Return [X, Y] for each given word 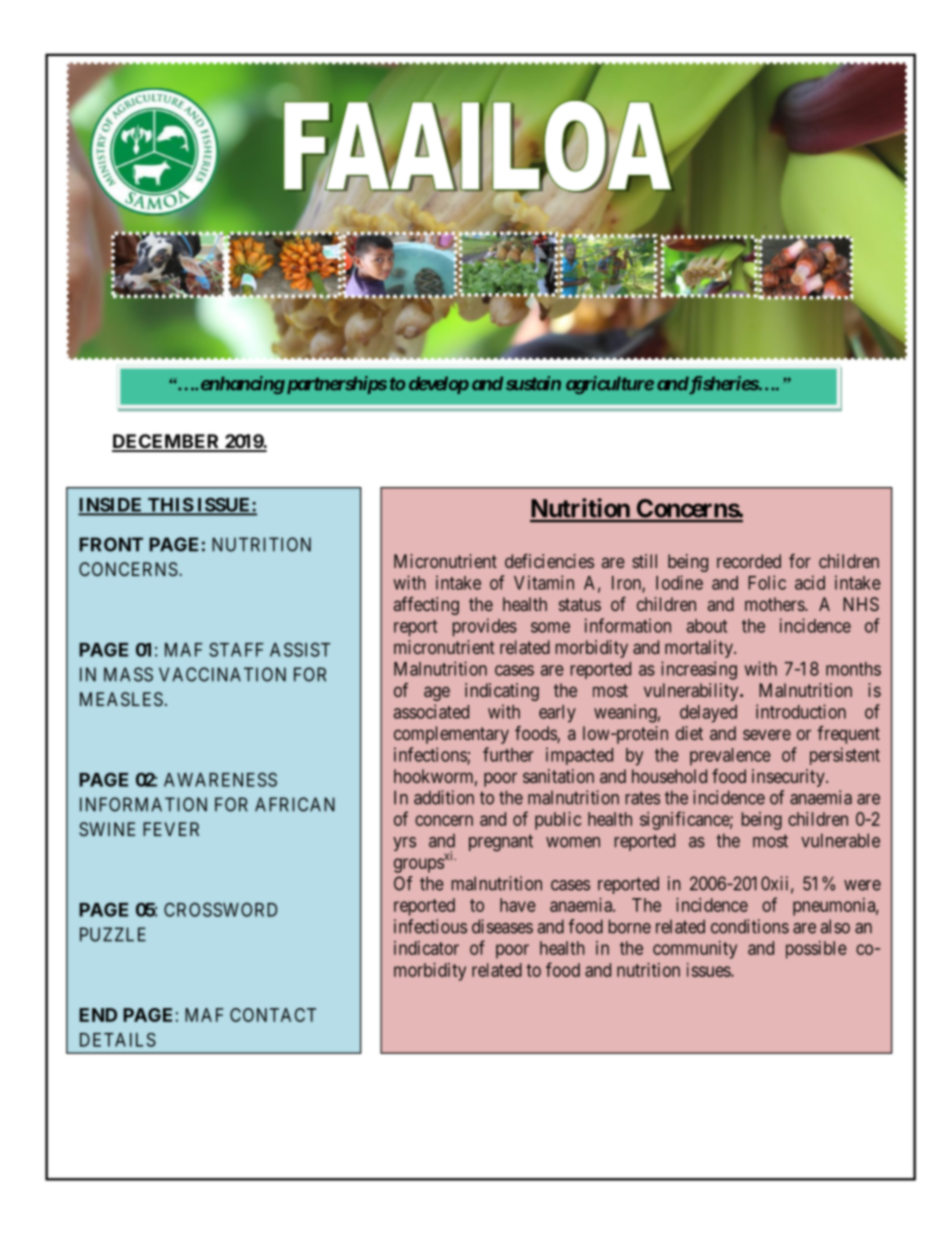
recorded [749, 561]
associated [431, 711]
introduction [801, 711]
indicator [426, 948]
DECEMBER [167, 442]
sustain [533, 383]
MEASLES [121, 699]
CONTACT [273, 1015]
